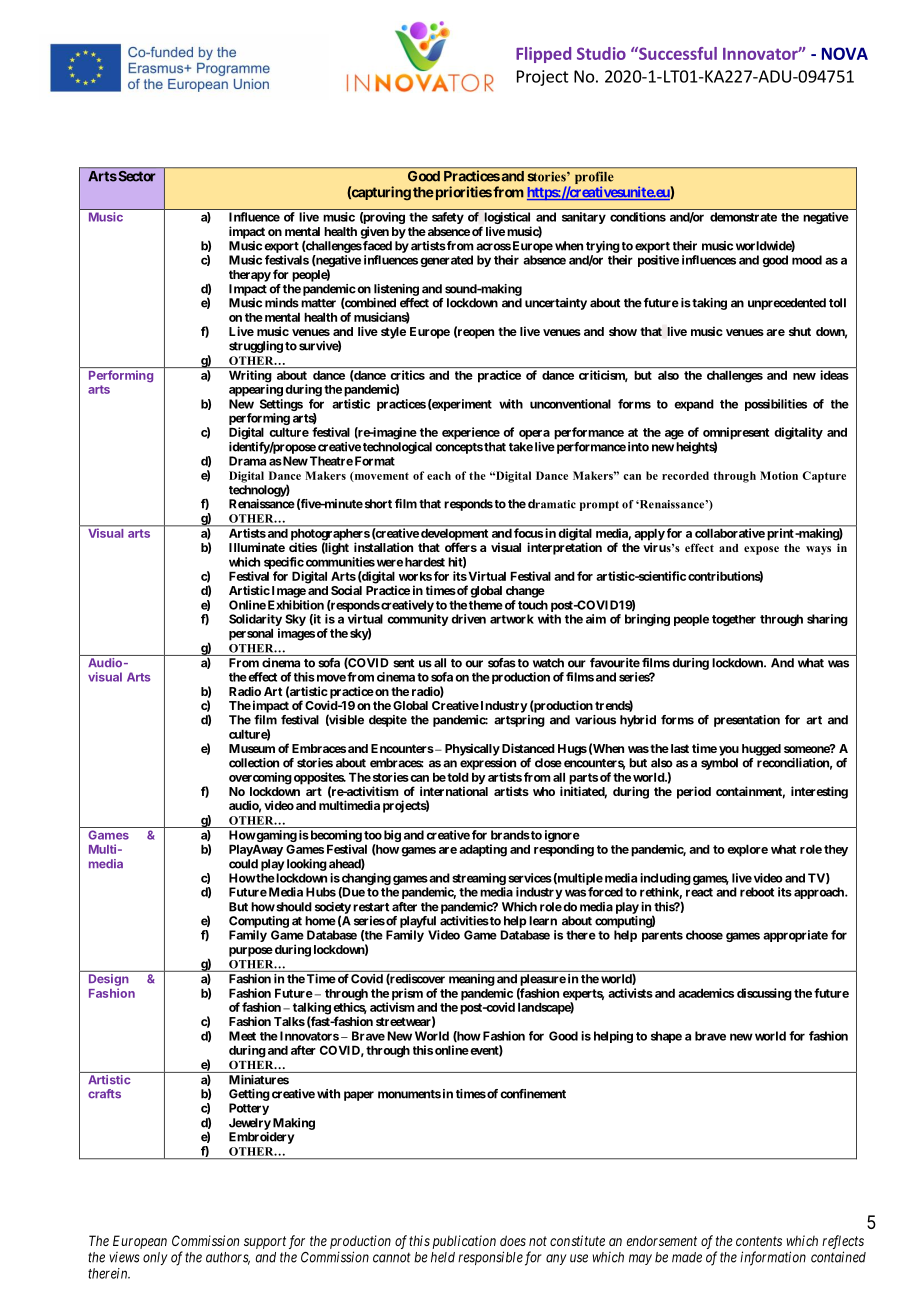 The image size is (924, 1308). Describe the element at coordinates (242, 1036) in the screenshot. I see `Meet` at that location.
